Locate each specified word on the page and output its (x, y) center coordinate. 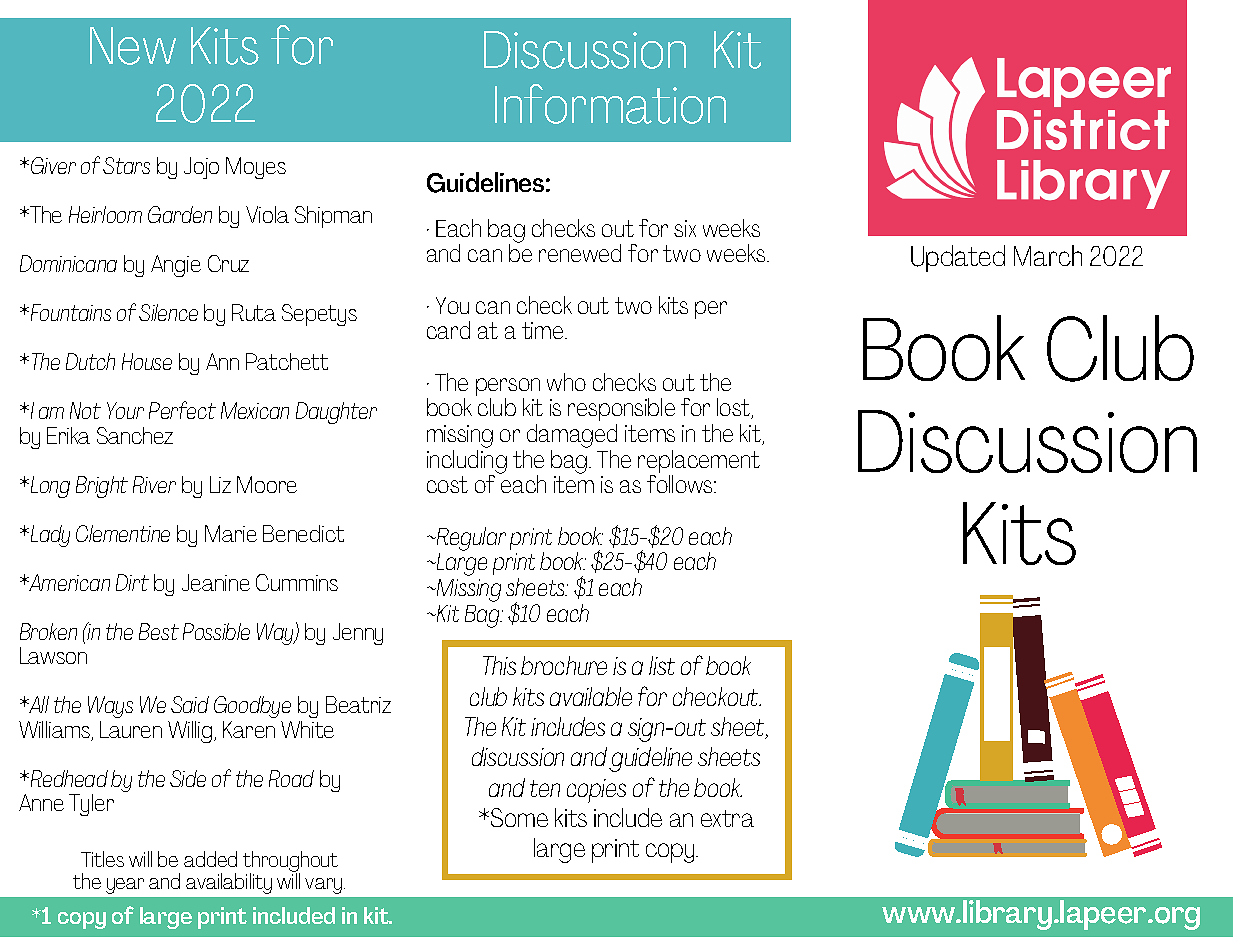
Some (519, 817)
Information (610, 104)
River (154, 484)
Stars (126, 165)
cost (447, 484)
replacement (699, 463)
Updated (958, 258)
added (210, 859)
